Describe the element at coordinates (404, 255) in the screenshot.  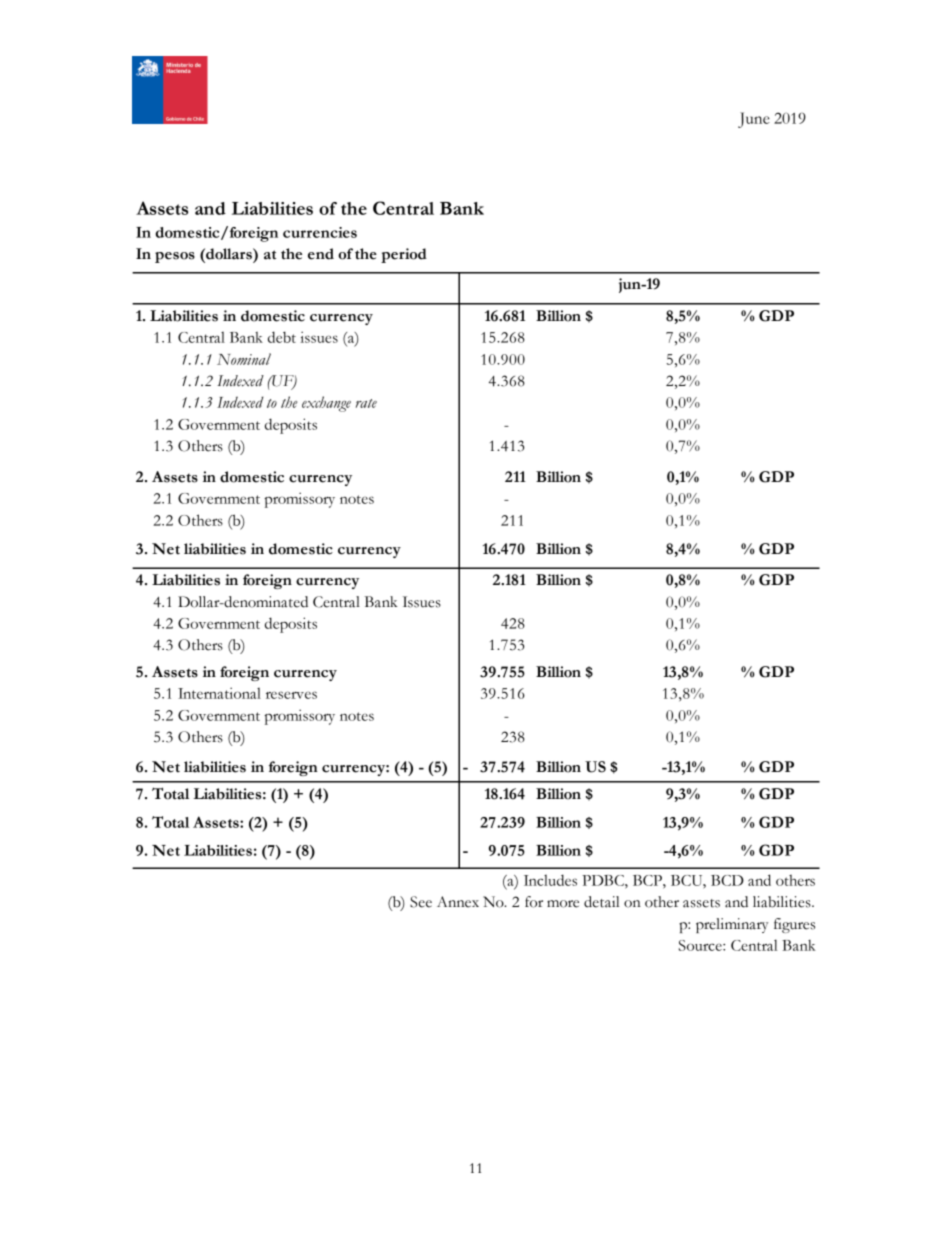
I see `period` at that location.
